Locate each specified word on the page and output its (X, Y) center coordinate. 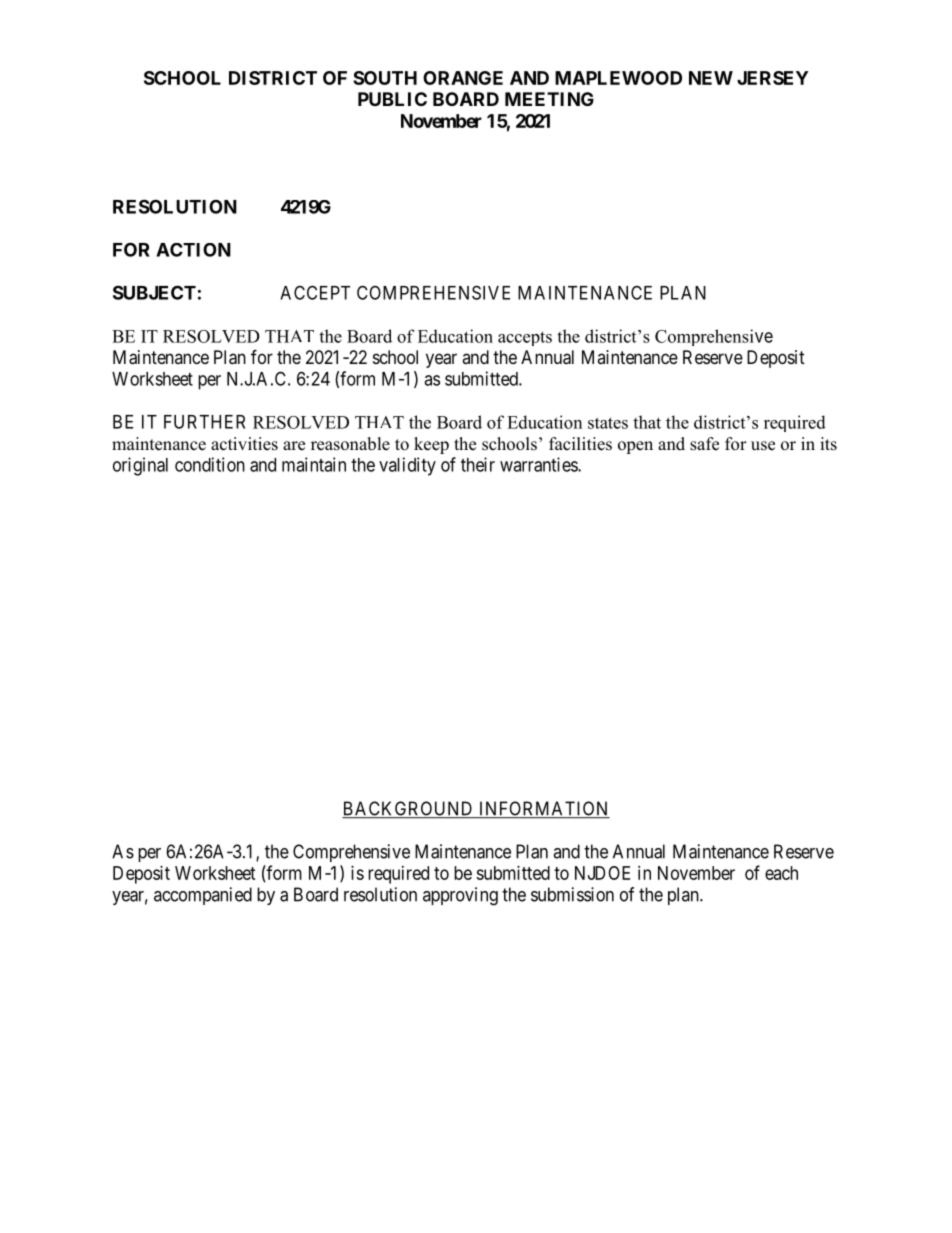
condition (210, 464)
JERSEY (772, 78)
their (478, 464)
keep (431, 445)
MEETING (549, 99)
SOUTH (385, 78)
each (781, 873)
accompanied (203, 896)
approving (460, 896)
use (763, 446)
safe (704, 444)
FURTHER (204, 422)
